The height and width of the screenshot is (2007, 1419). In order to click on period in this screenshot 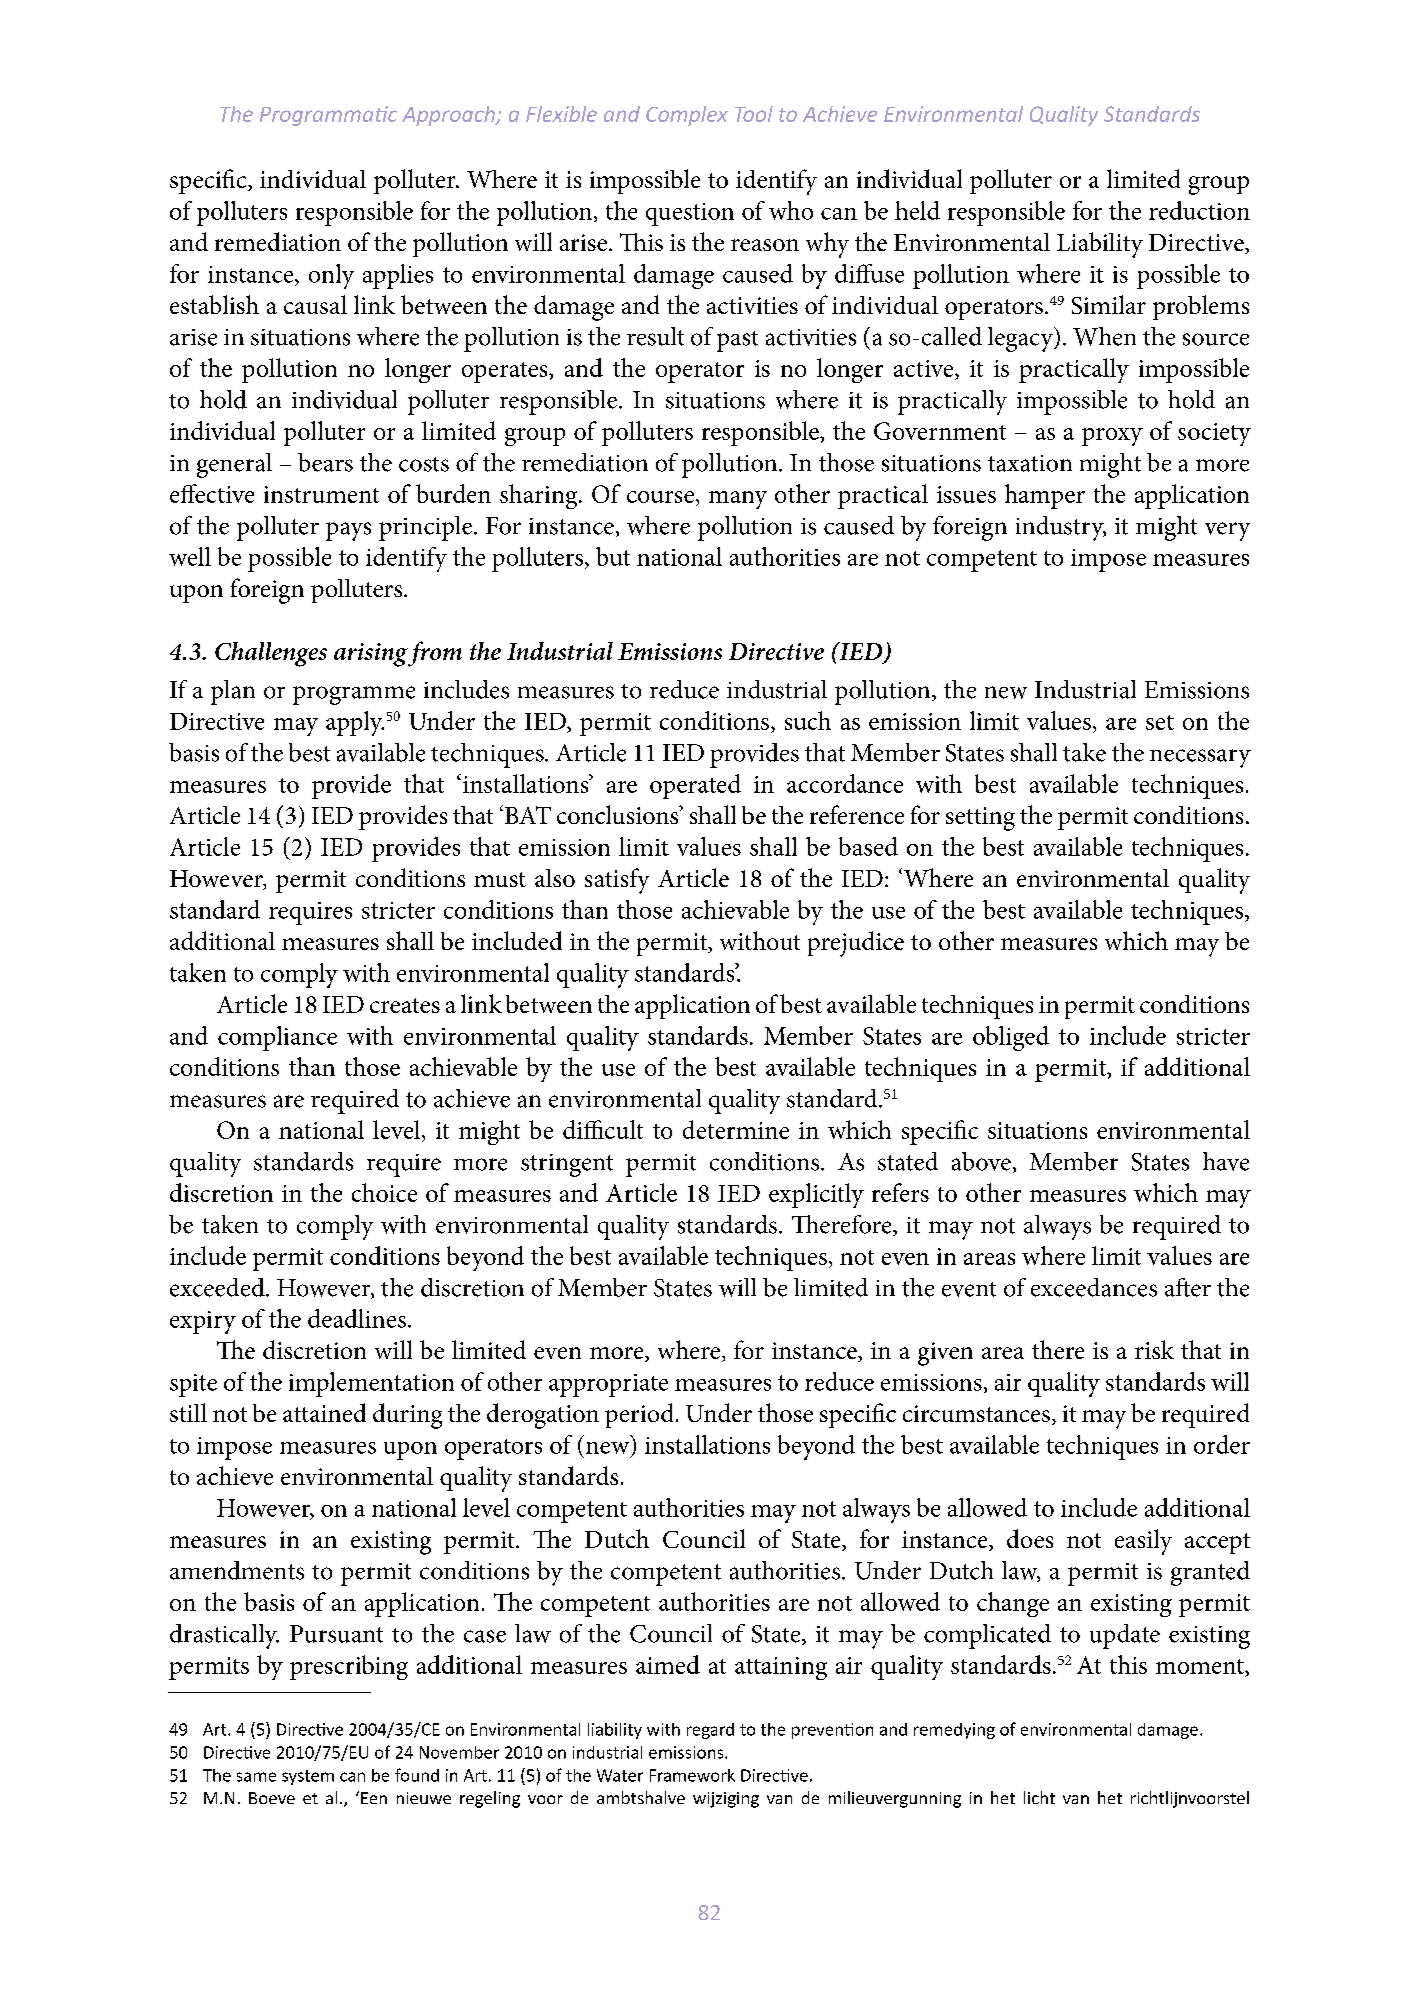, I will do `click(639, 1415)`.
